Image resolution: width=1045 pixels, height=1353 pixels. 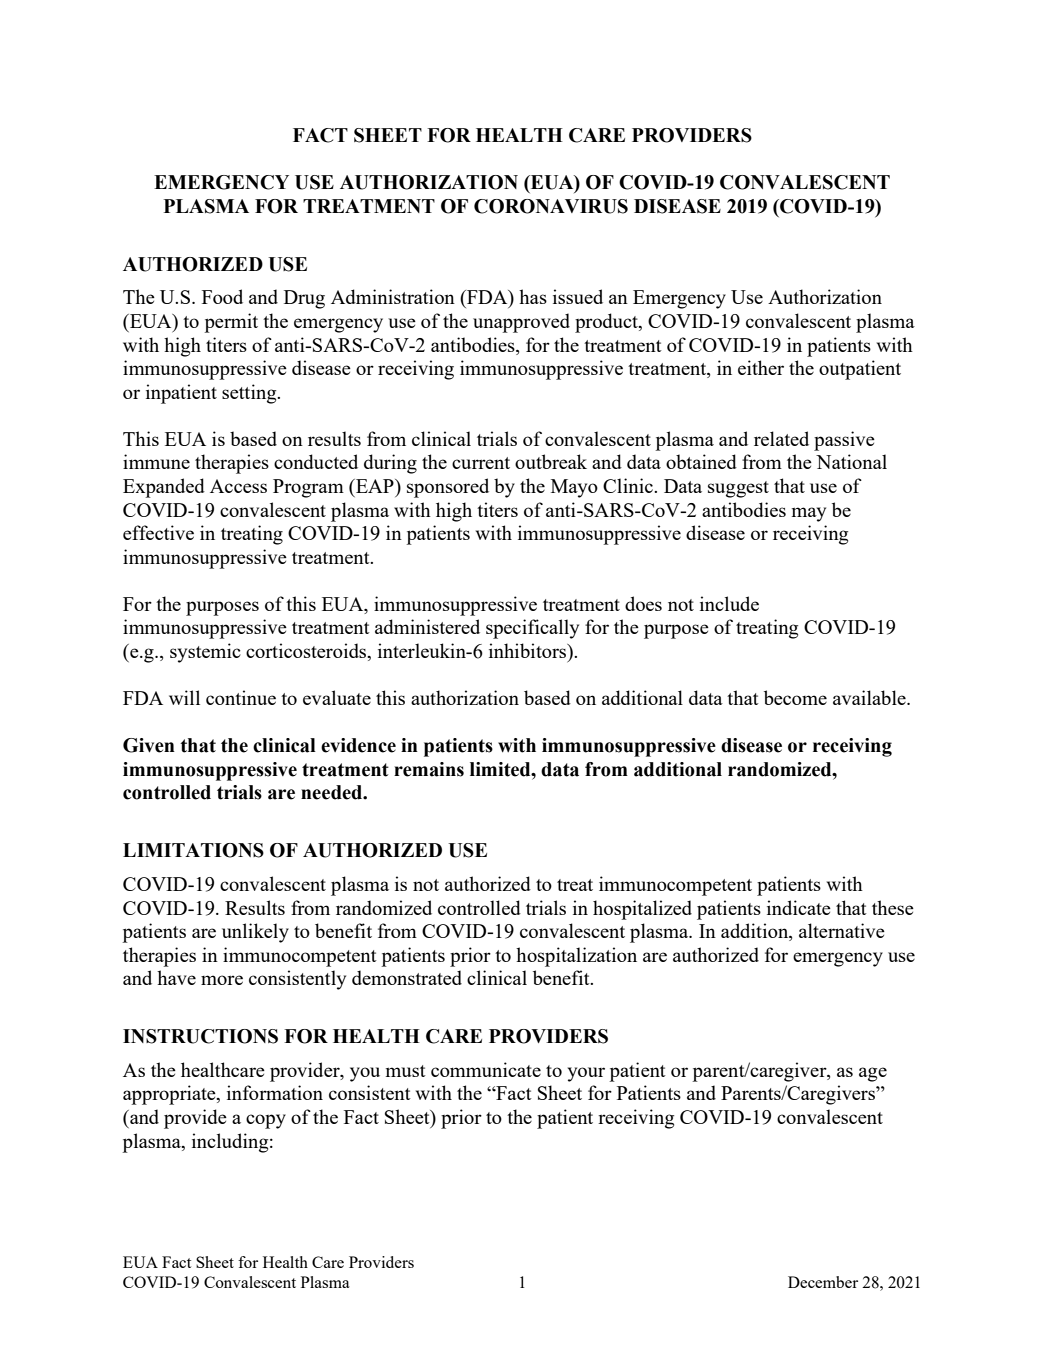 What do you see at coordinates (576, 957) in the screenshot?
I see `hospitalization` at bounding box center [576, 957].
